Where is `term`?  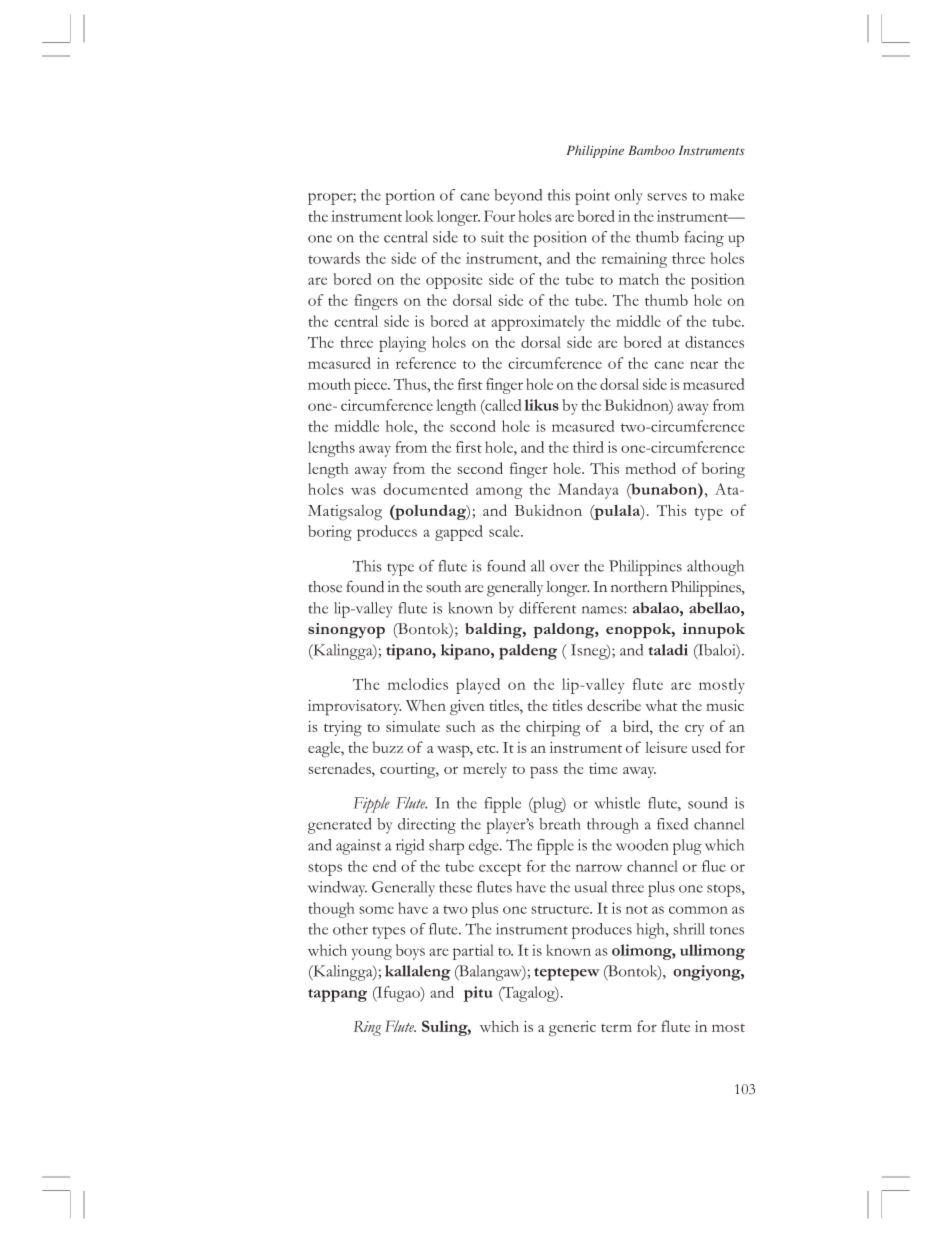
term is located at coordinates (616, 1028).
